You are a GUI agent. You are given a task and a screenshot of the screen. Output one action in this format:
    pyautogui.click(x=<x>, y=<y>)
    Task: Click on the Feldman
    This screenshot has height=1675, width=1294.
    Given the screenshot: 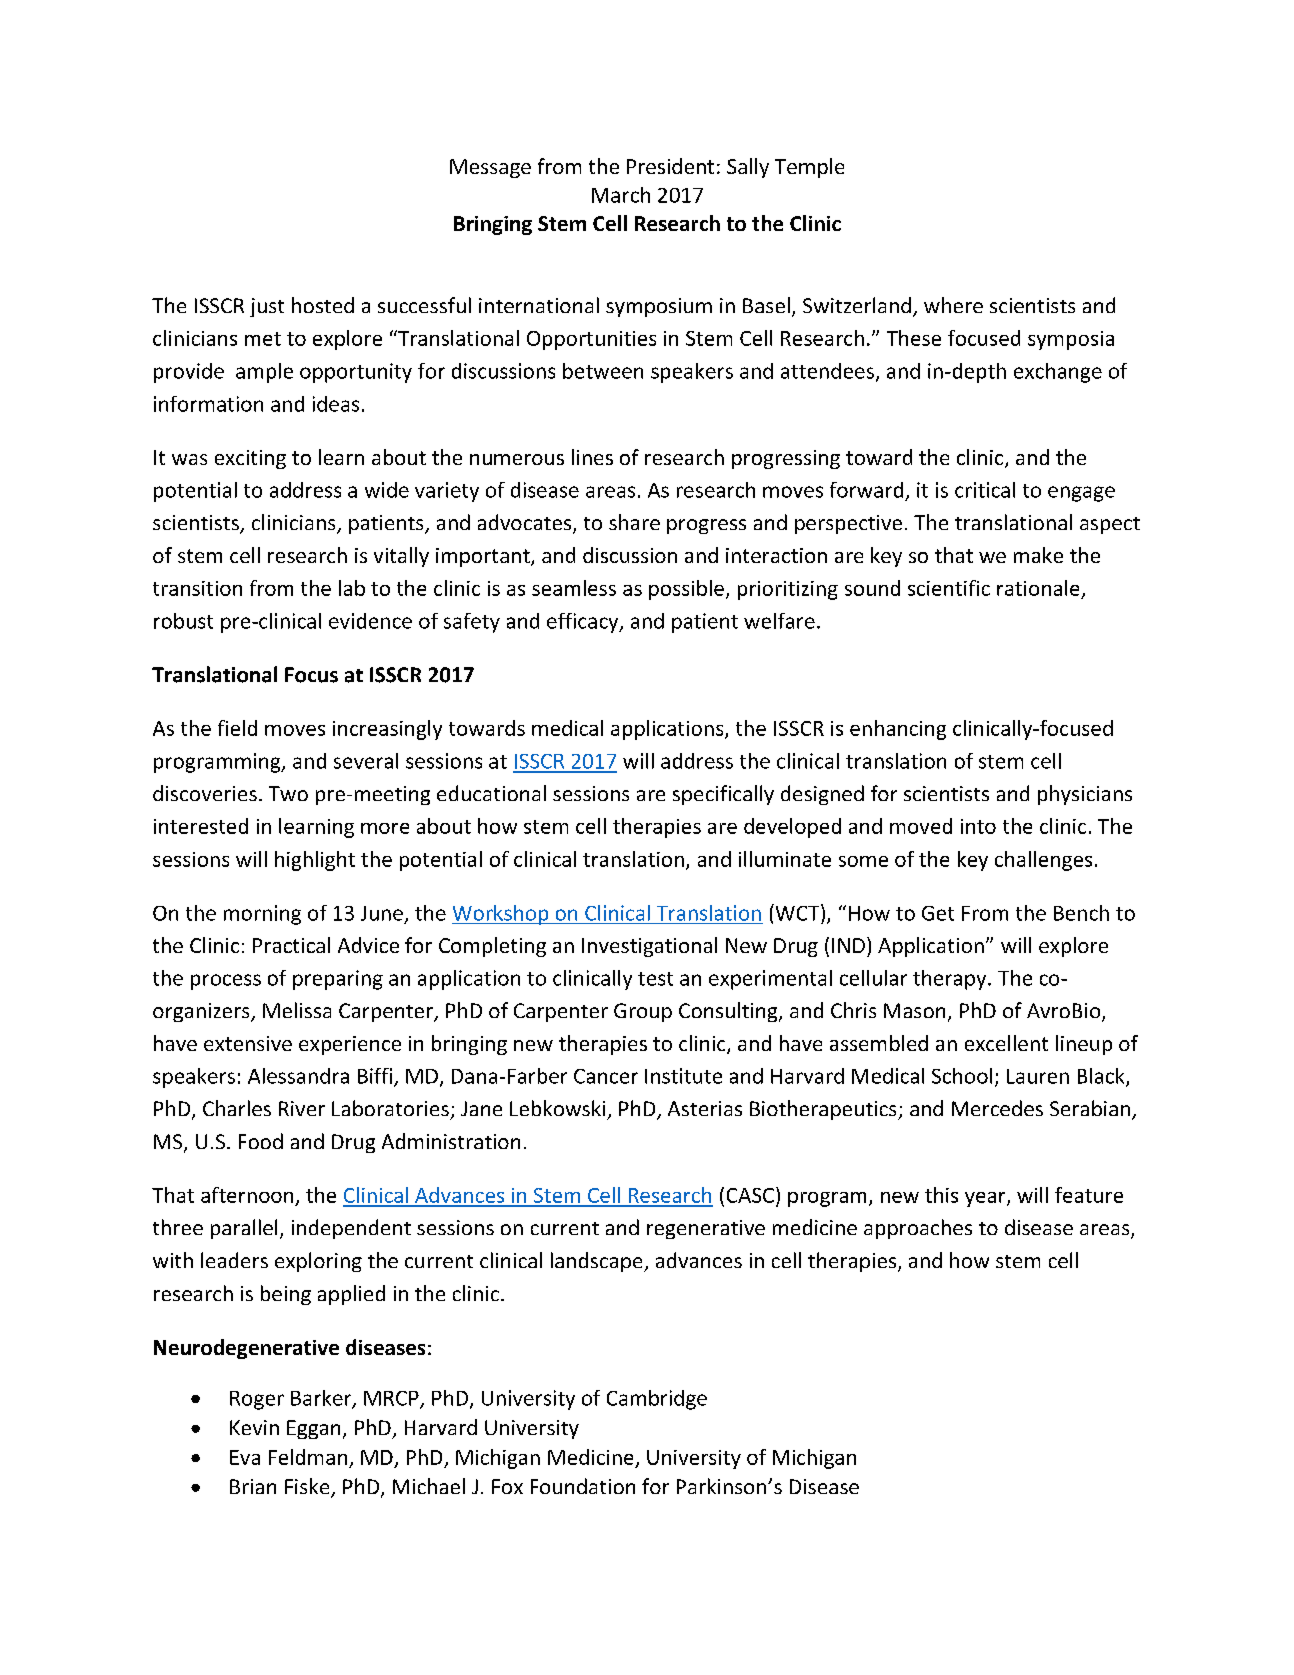 What is the action you would take?
    pyautogui.click(x=308, y=1457)
